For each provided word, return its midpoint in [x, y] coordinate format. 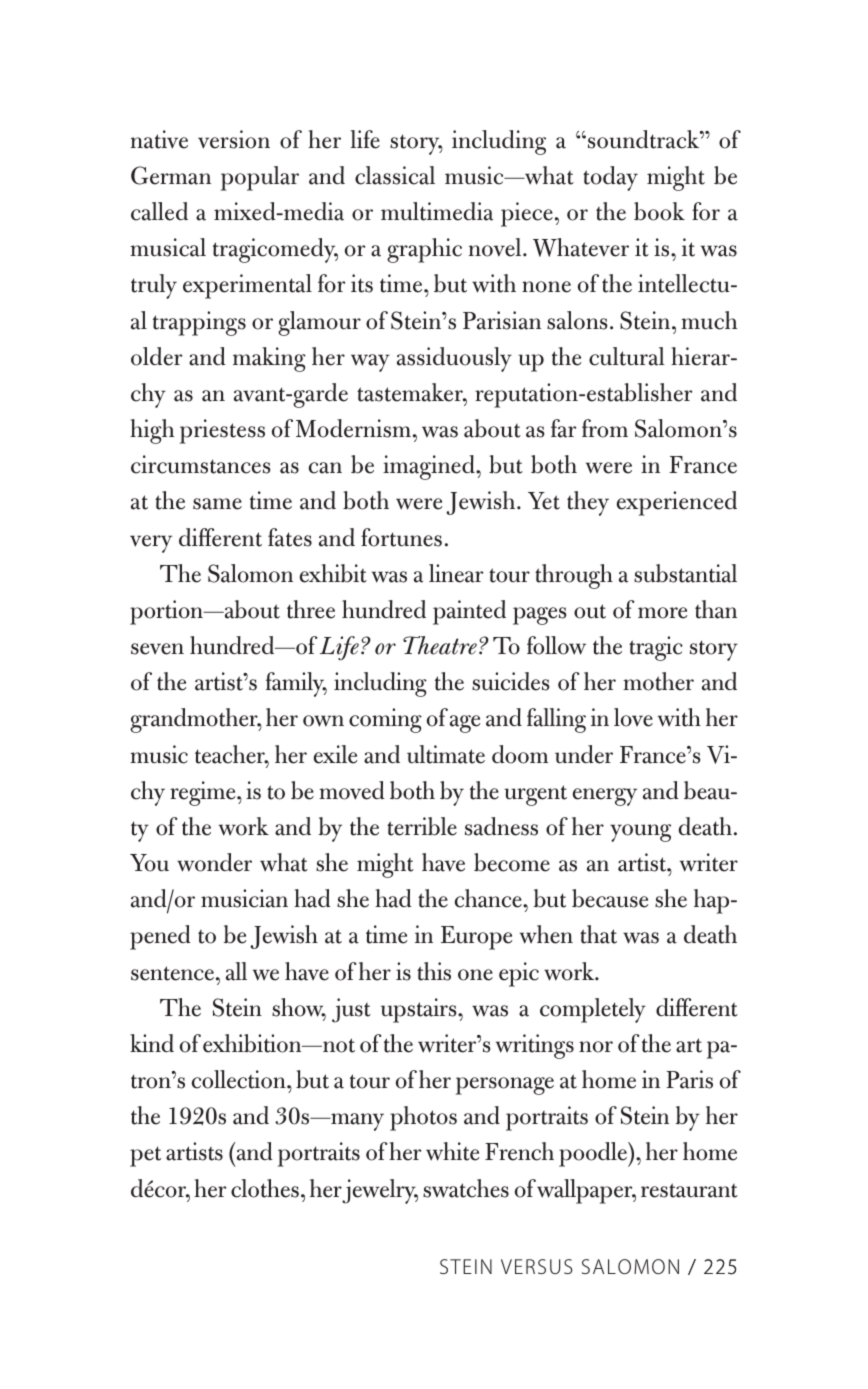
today [610, 178]
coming [385, 720]
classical [395, 175]
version [234, 139]
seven [157, 649]
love [633, 717]
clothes [265, 1188]
